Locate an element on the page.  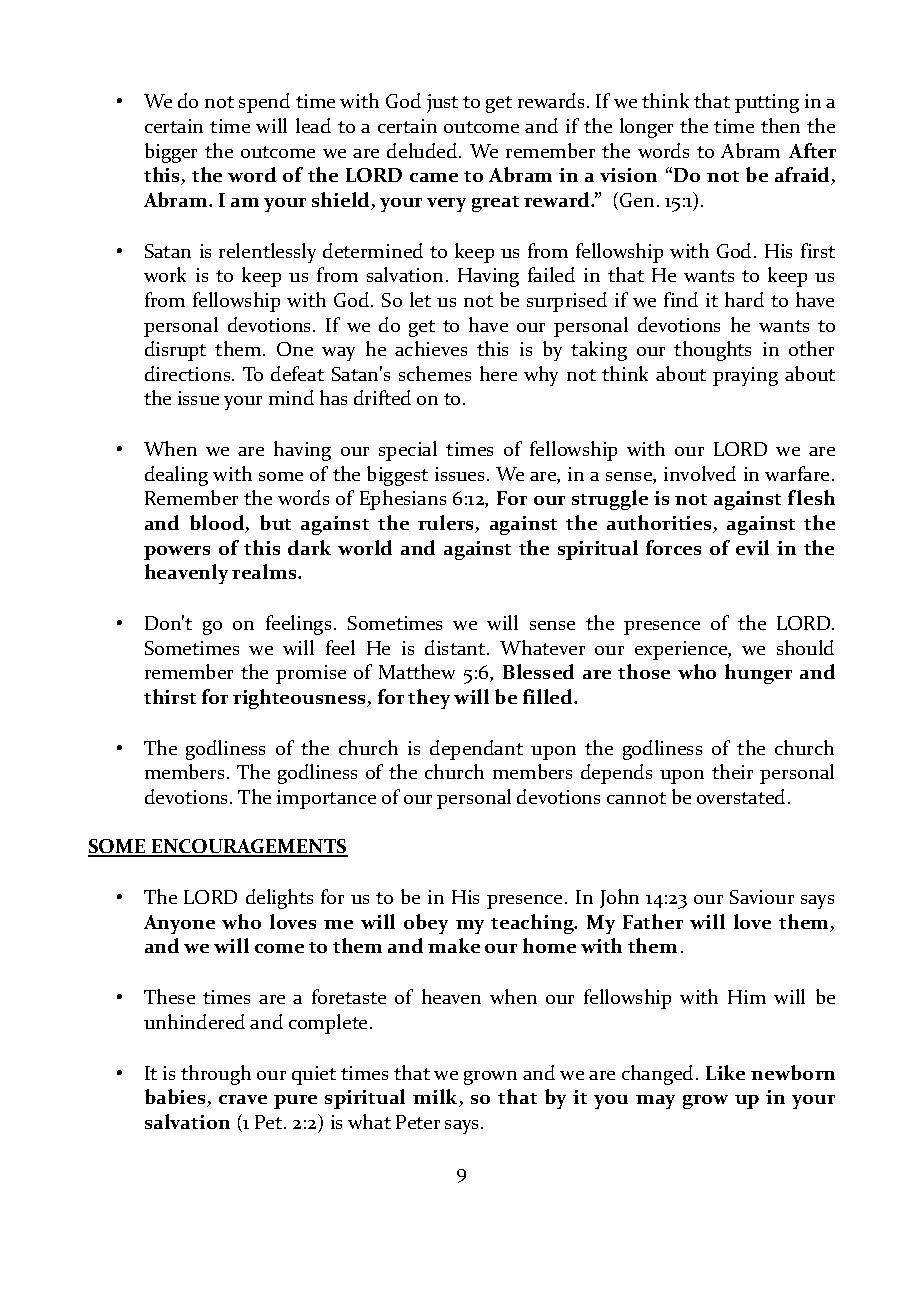
hard is located at coordinates (744, 299).
